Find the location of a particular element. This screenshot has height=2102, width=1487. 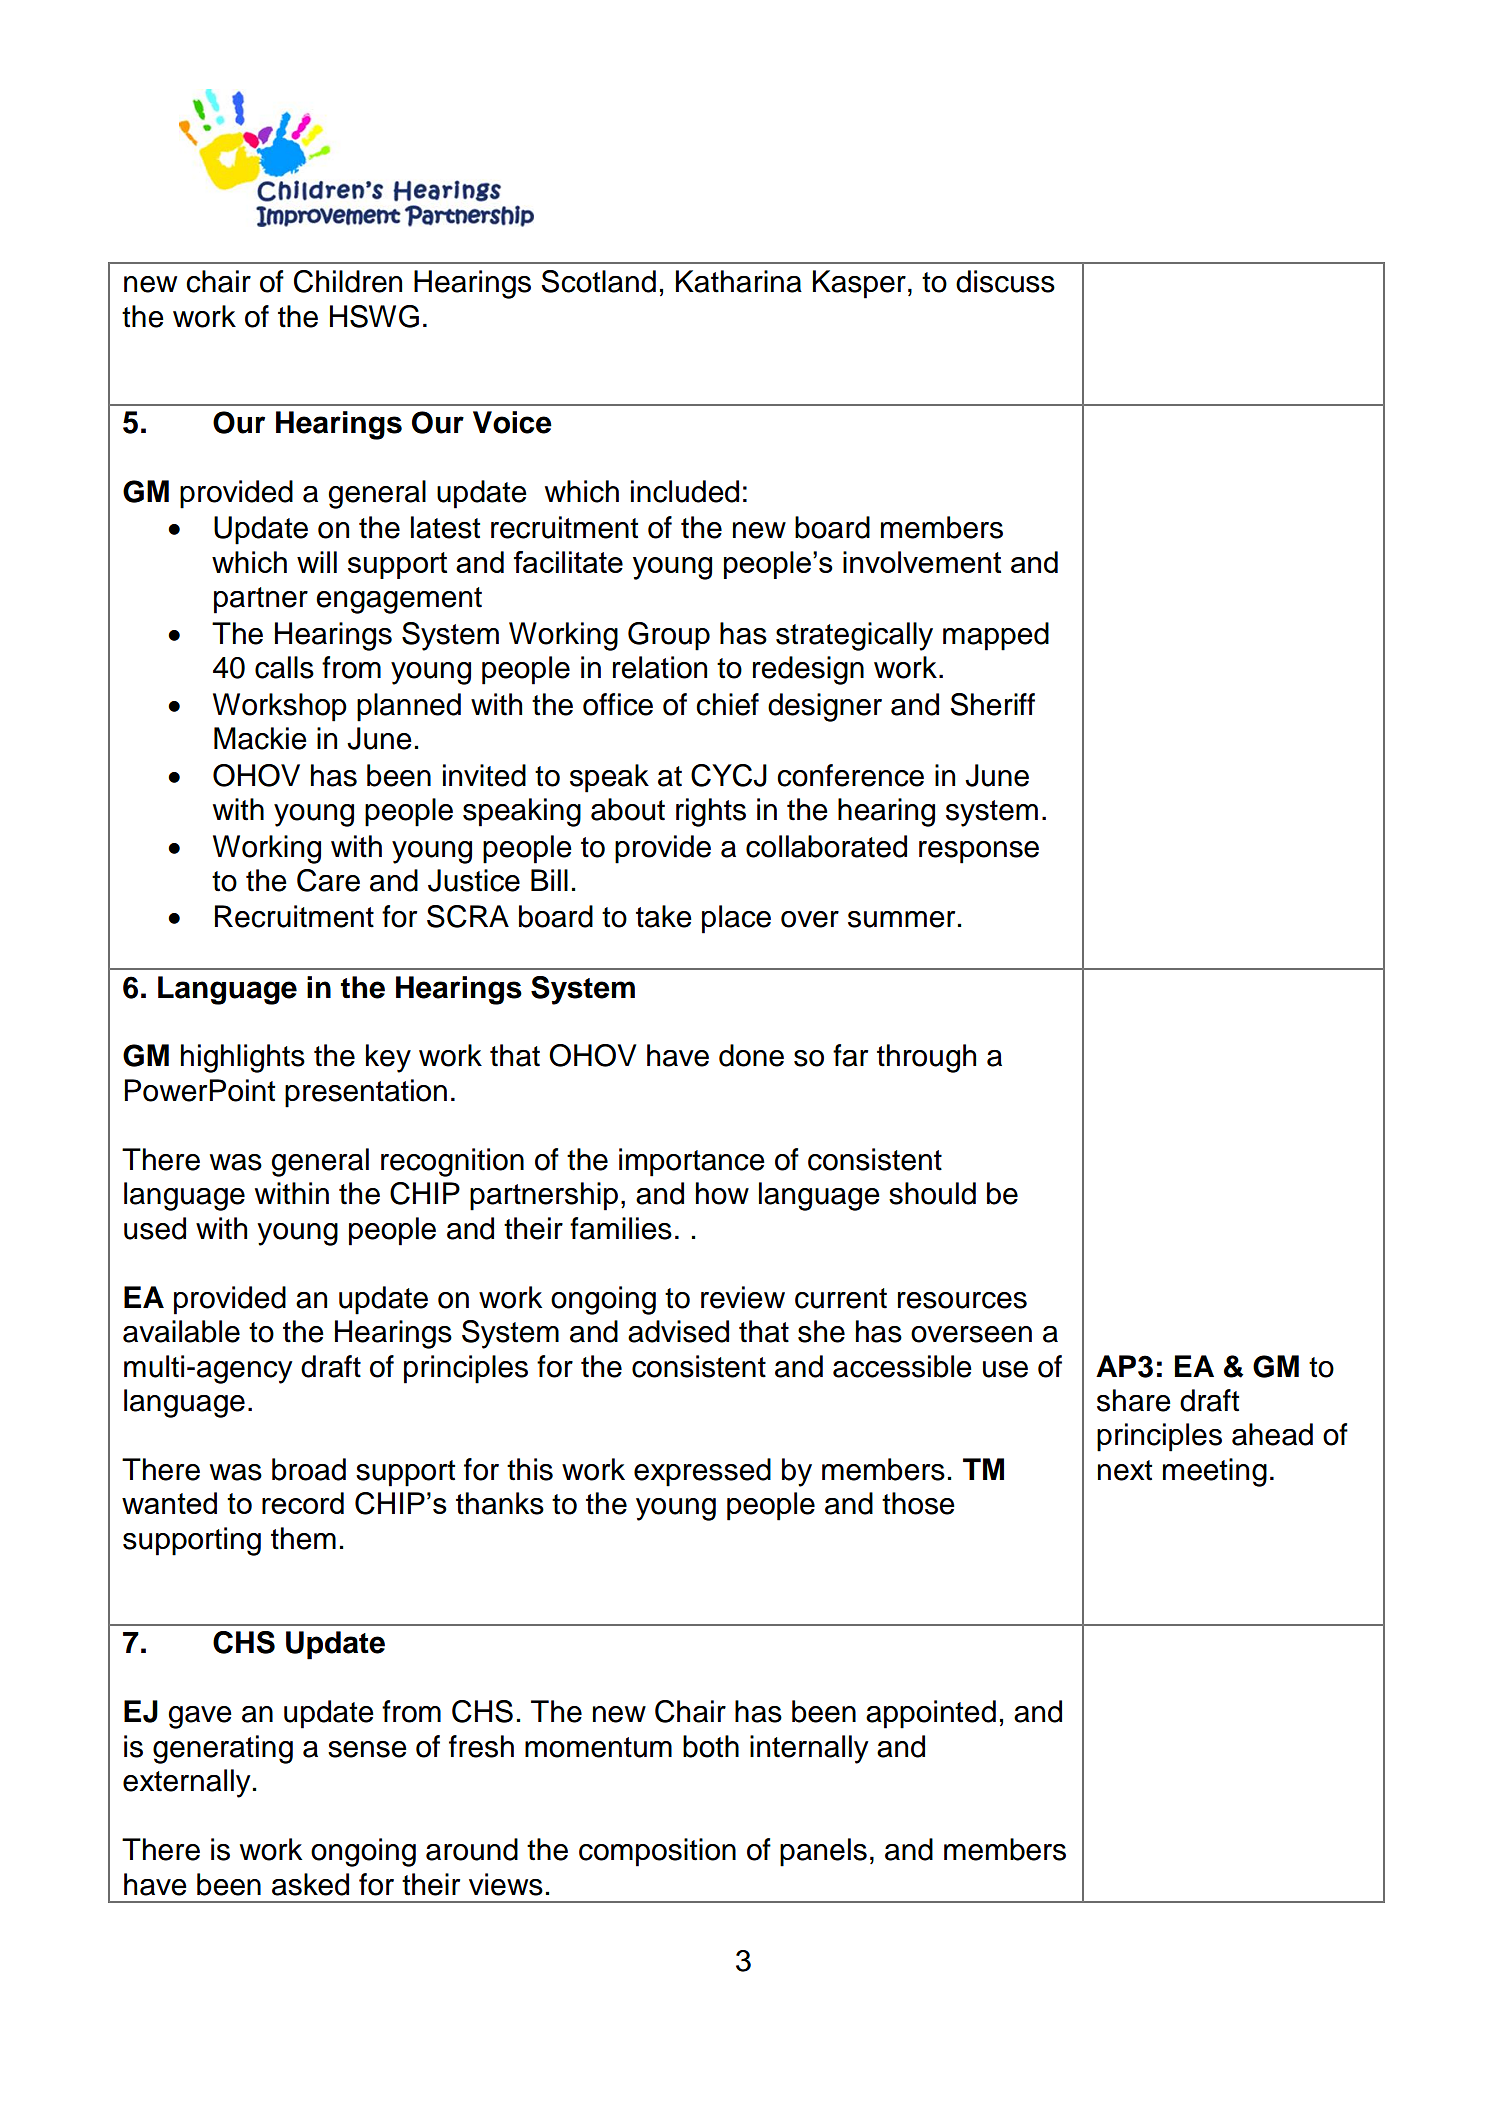

response is located at coordinates (979, 852).
